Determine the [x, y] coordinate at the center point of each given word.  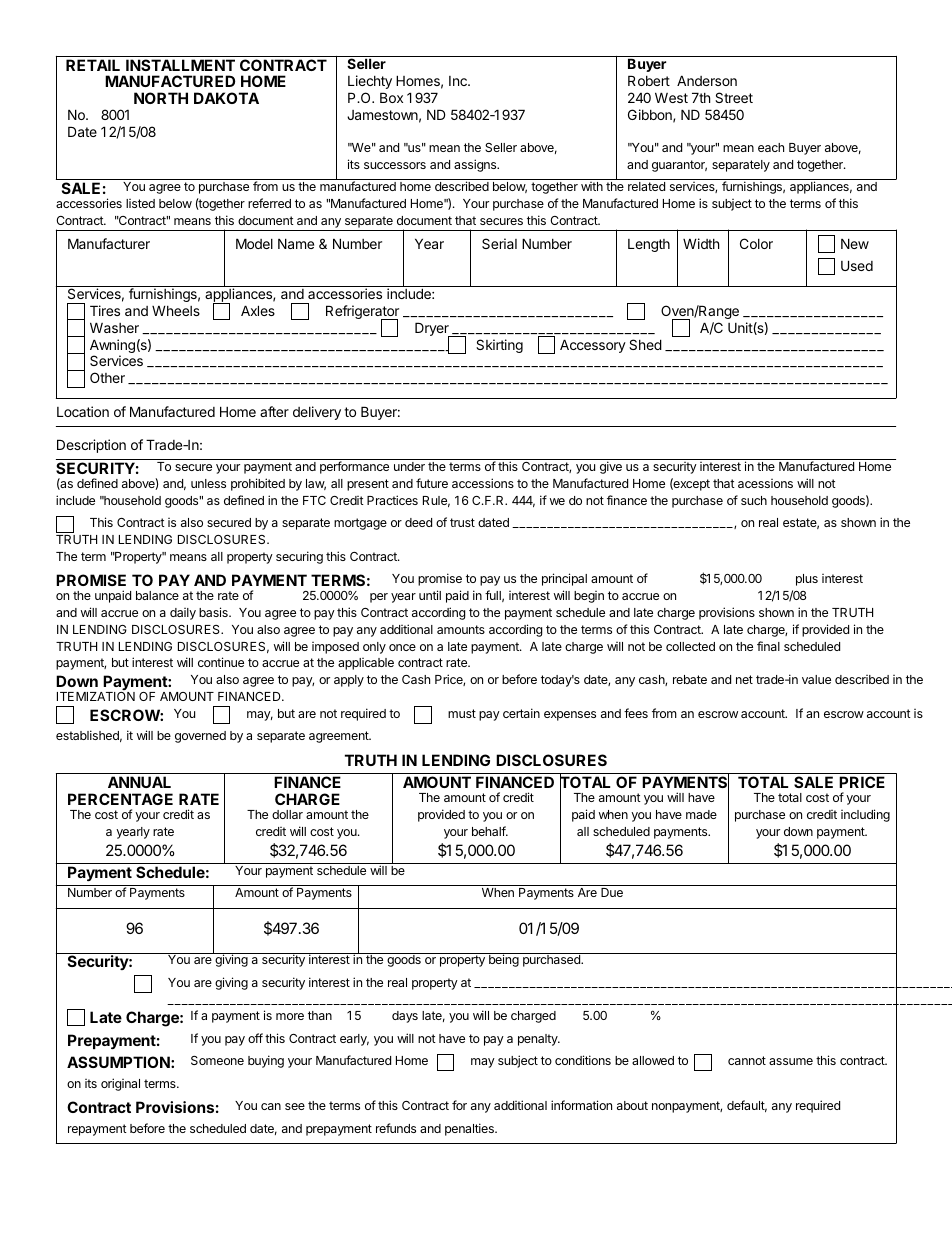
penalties [470, 1129]
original [120, 1084]
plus [807, 580]
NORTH [161, 98]
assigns [476, 165]
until [430, 595]
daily [183, 614]
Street [734, 97]
